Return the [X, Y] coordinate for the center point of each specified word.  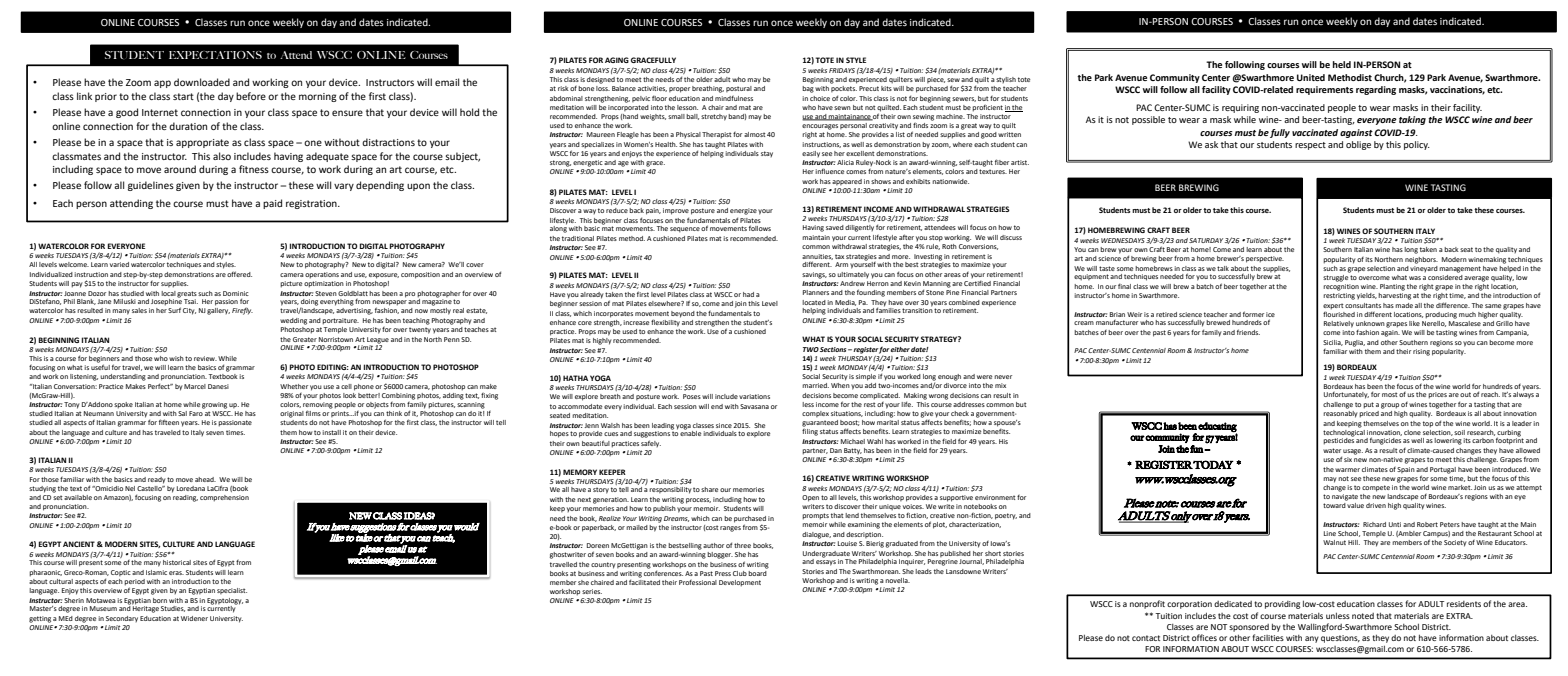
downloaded [202, 82]
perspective [1265, 259]
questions [1340, 639]
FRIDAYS [842, 70]
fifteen [169, 422]
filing [810, 432]
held [1342, 64]
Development [740, 583]
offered [239, 274]
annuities [817, 257]
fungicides [1385, 441]
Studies [173, 609]
